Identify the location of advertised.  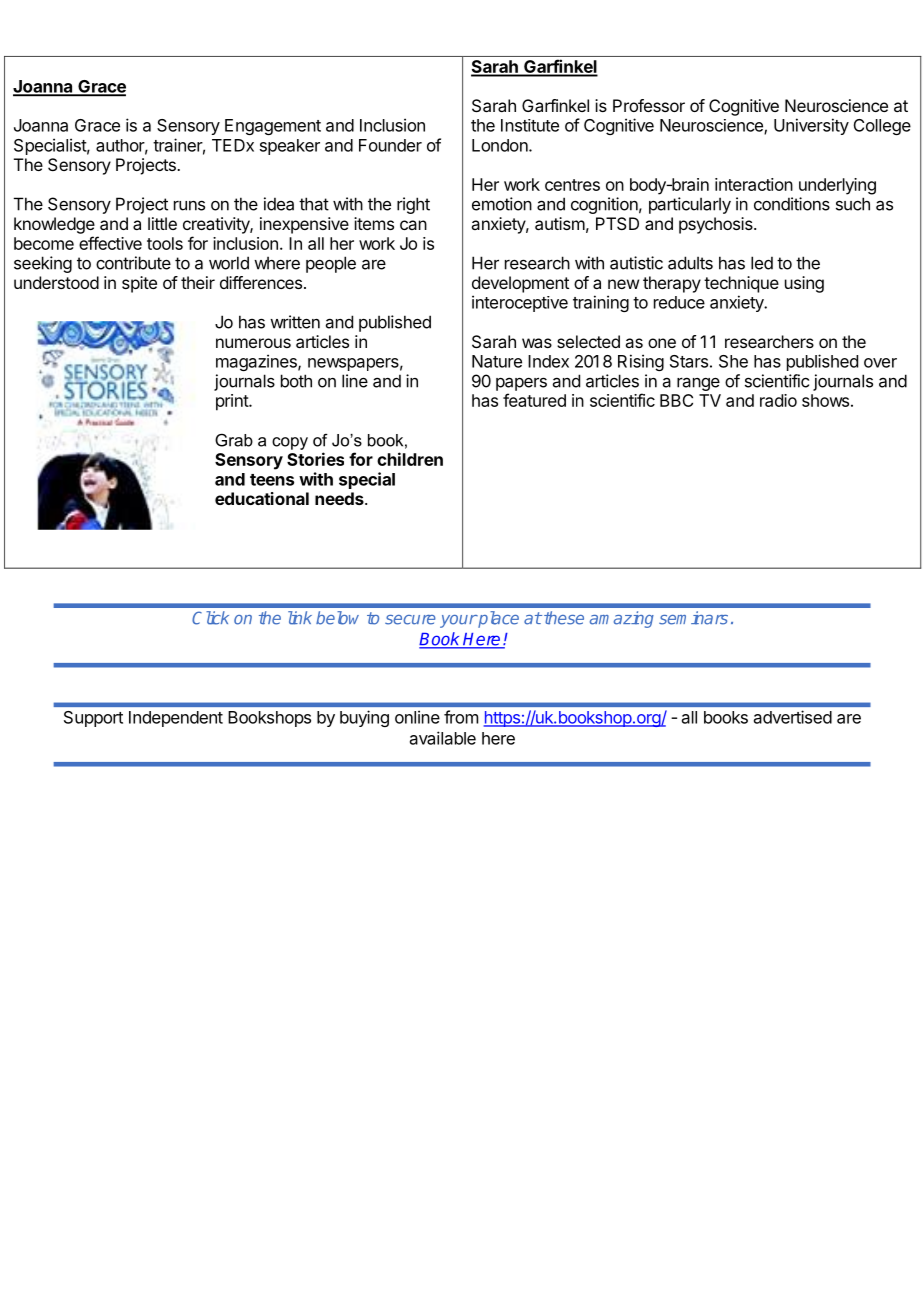
(793, 717).
